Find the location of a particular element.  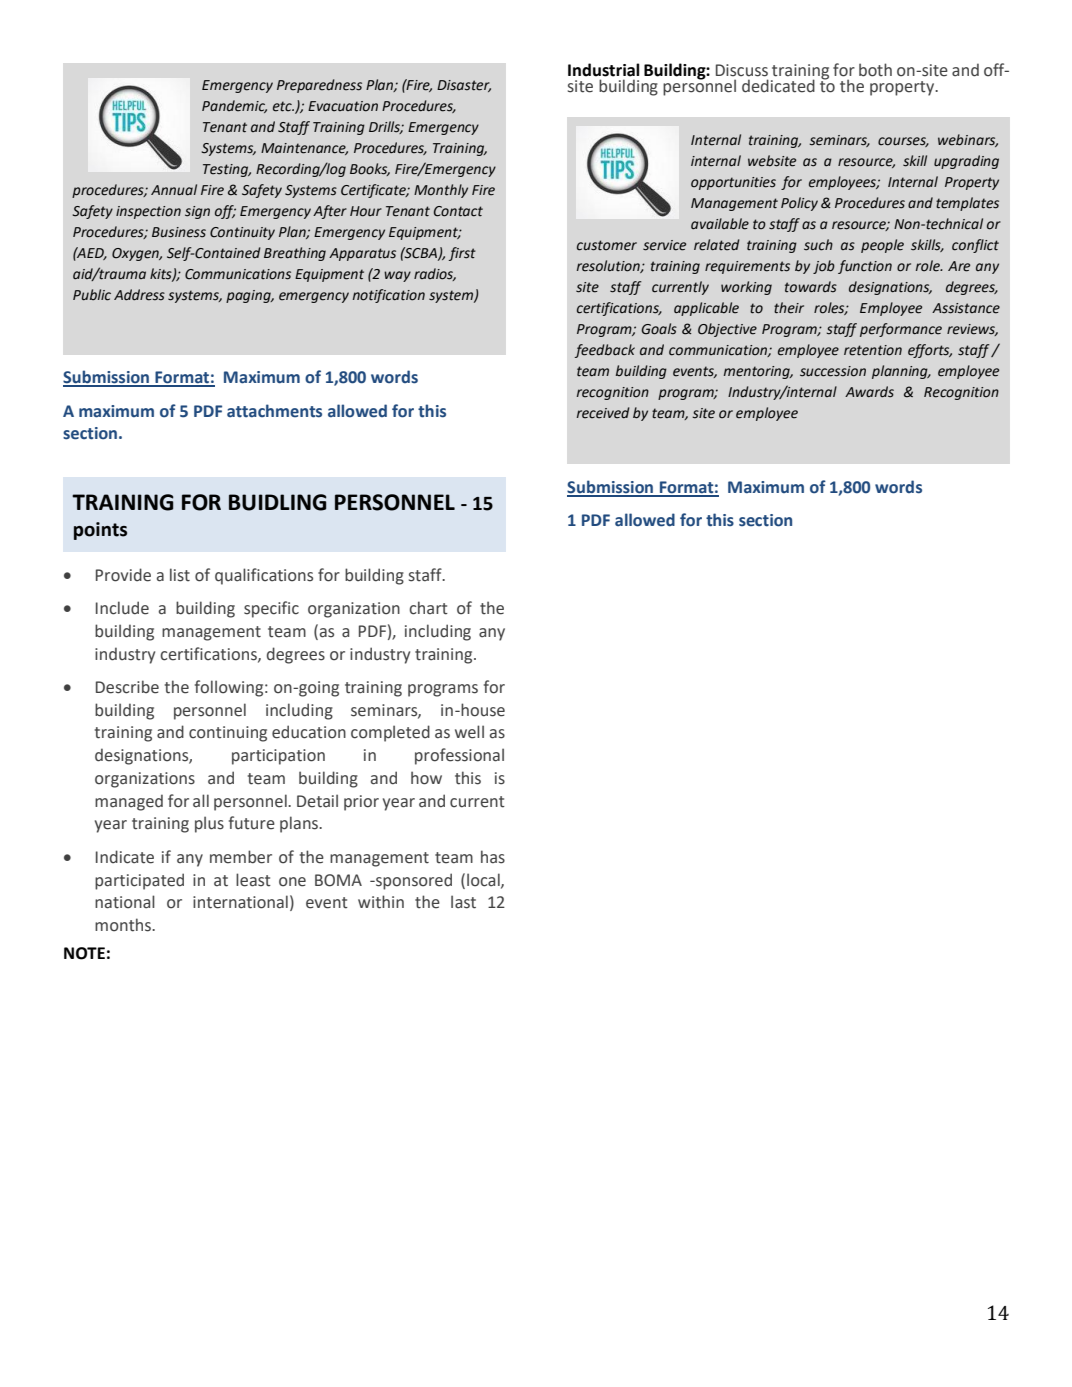

performance is located at coordinates (901, 330).
